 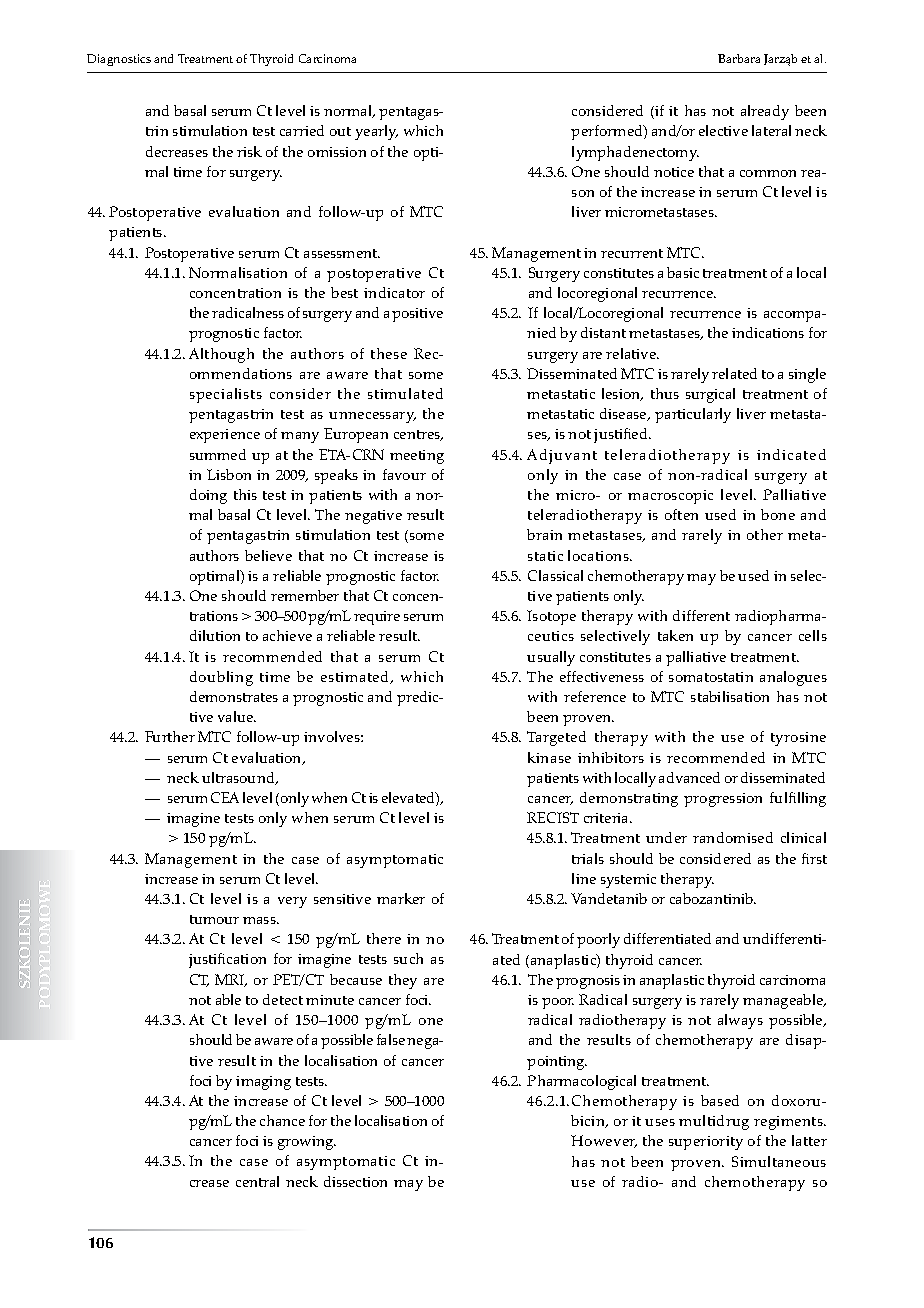 I want to click on Isotope, so click(x=551, y=617).
